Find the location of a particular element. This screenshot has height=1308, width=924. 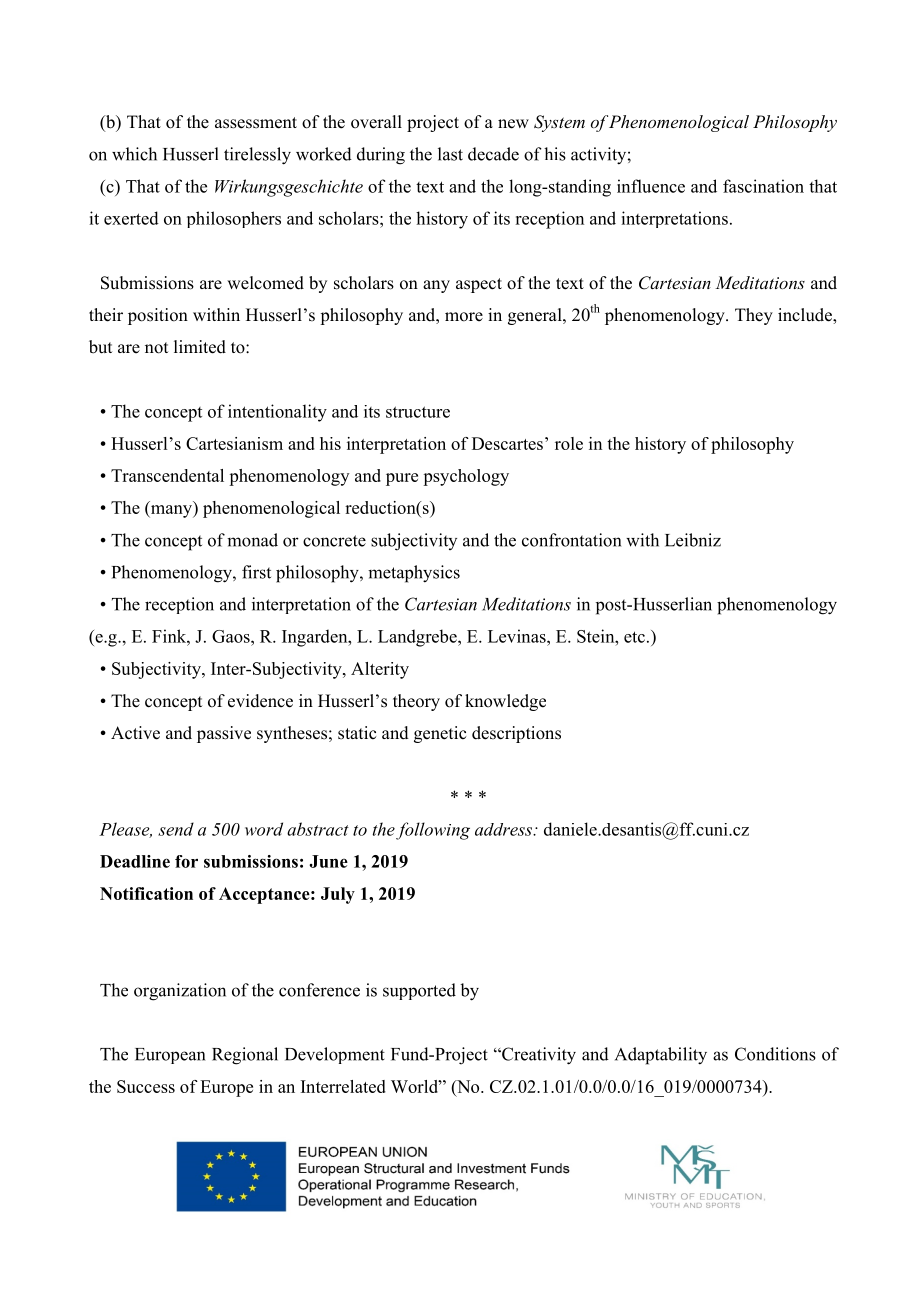

which is located at coordinates (134, 154).
